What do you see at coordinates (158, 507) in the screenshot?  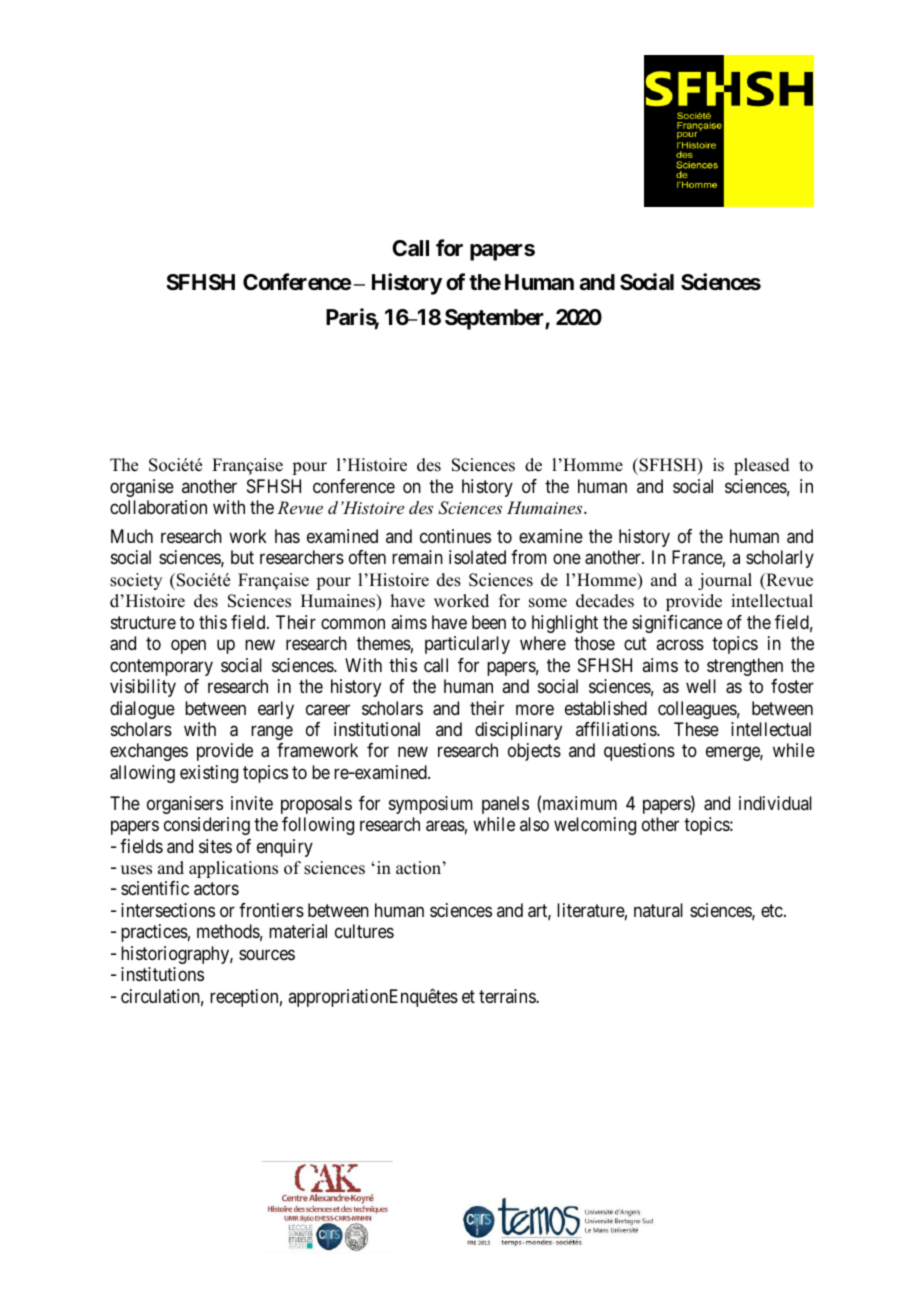 I see `collaboration` at bounding box center [158, 507].
